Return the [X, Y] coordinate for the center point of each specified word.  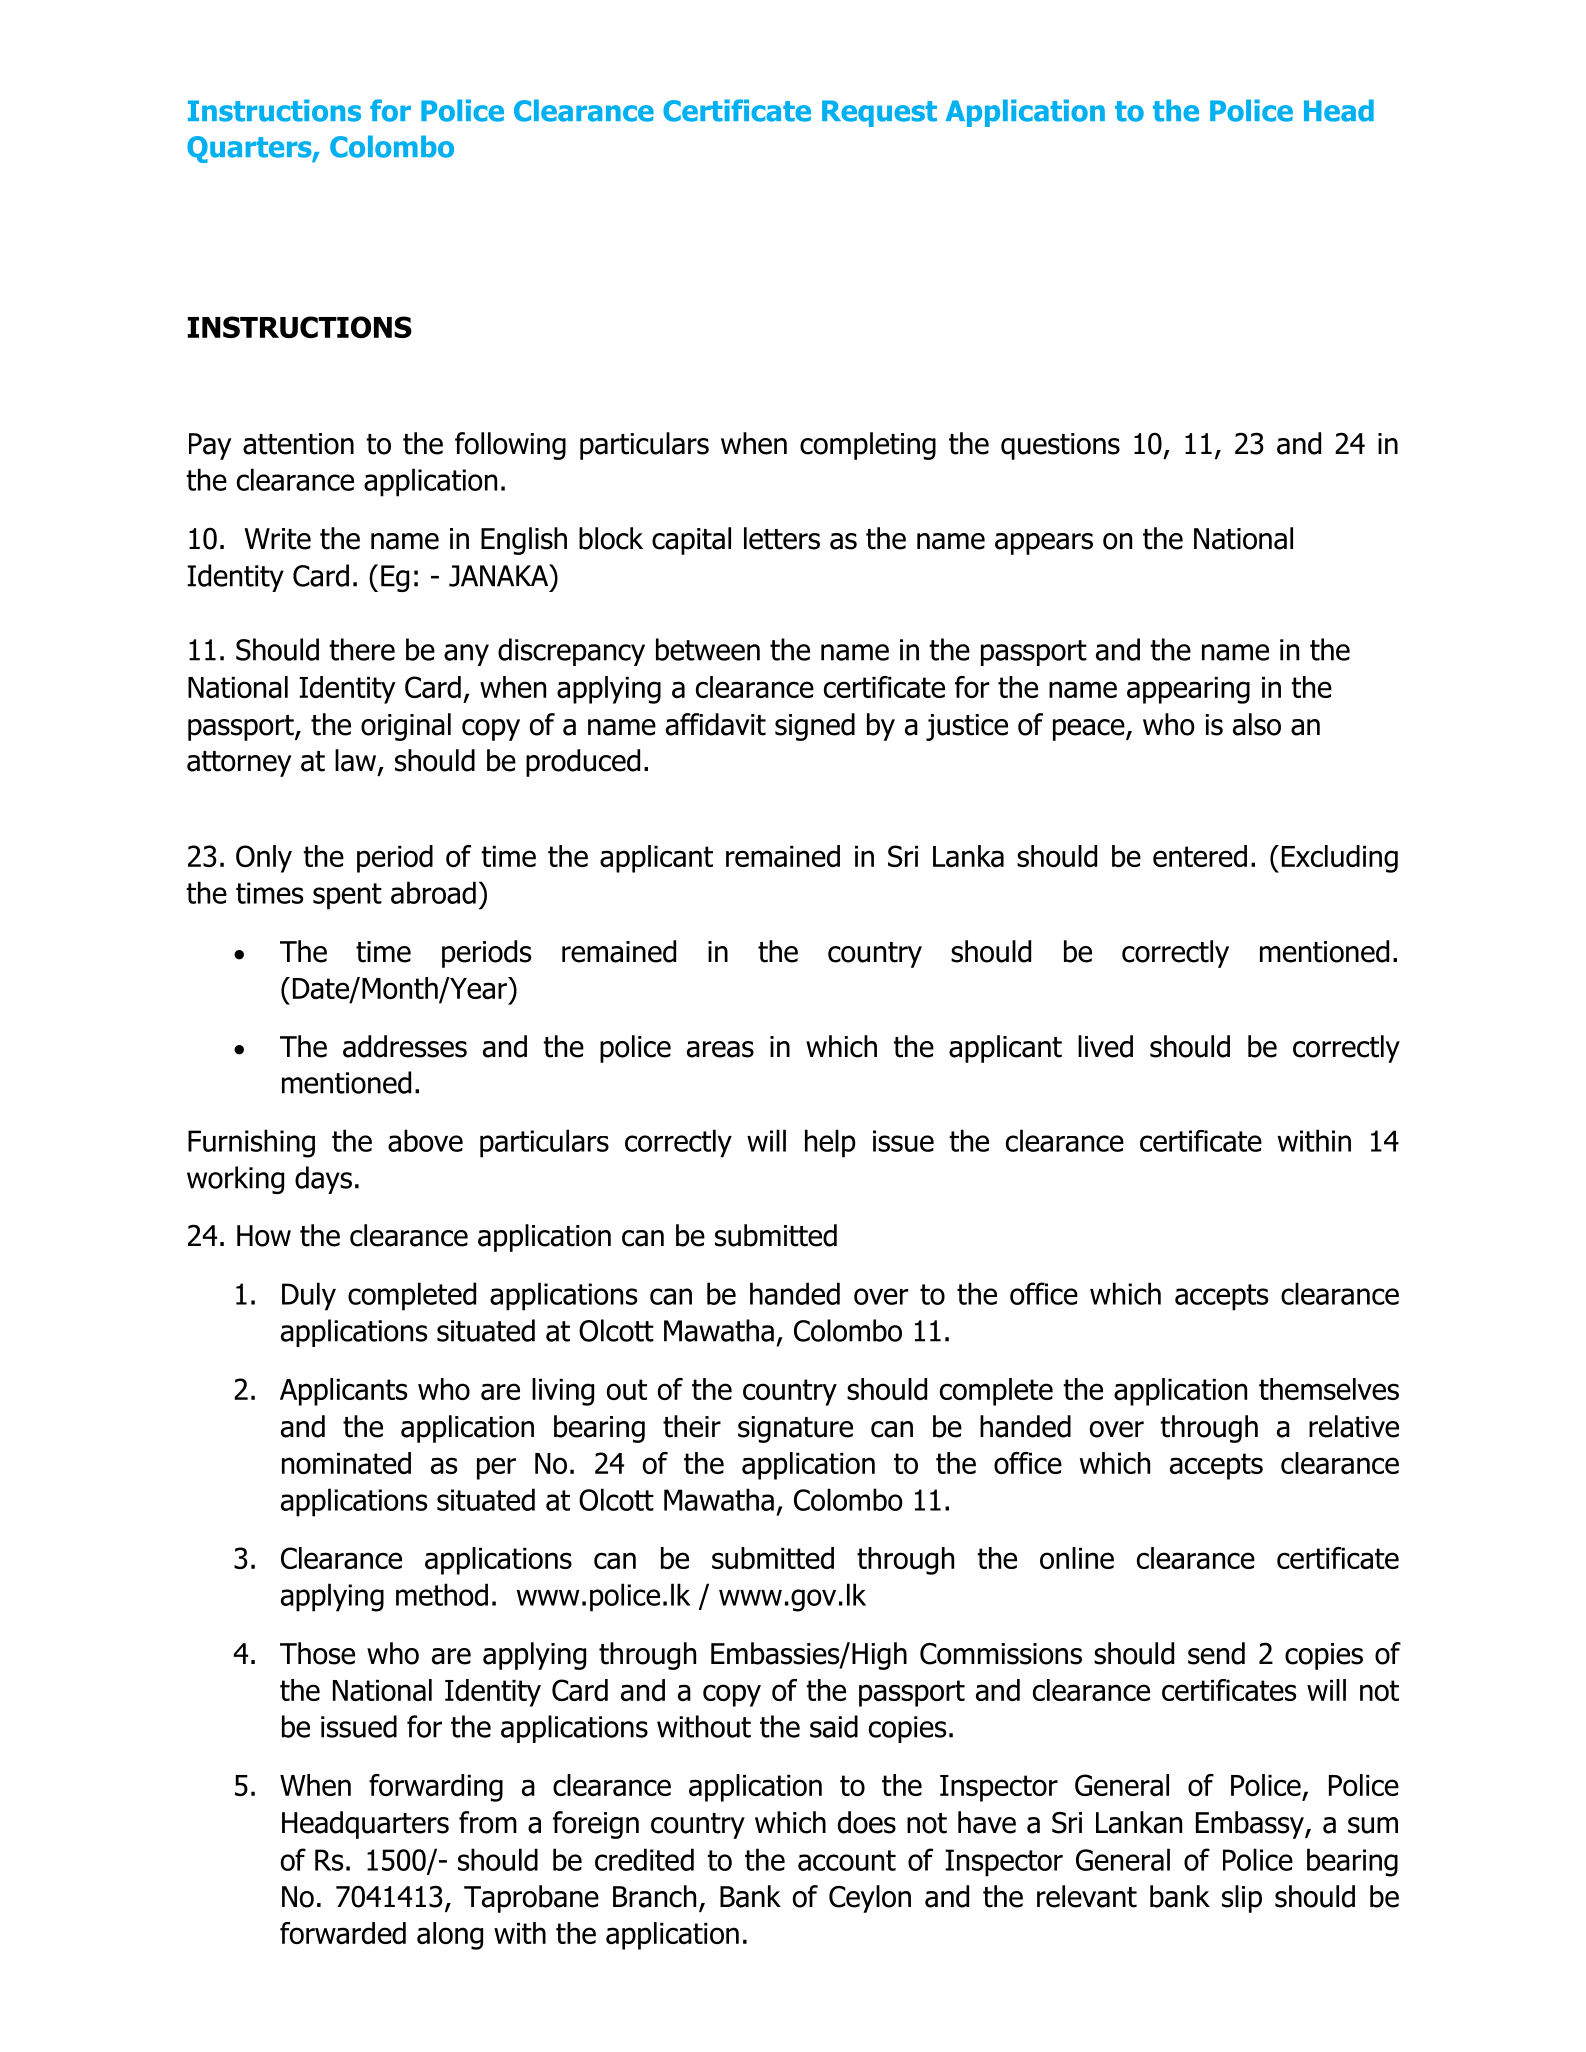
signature [795, 1429]
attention [298, 444]
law [357, 761]
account [847, 1860]
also [1257, 724]
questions [1060, 446]
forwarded [343, 1933]
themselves [1329, 1389]
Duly [309, 1296]
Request [879, 113]
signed [815, 727]
